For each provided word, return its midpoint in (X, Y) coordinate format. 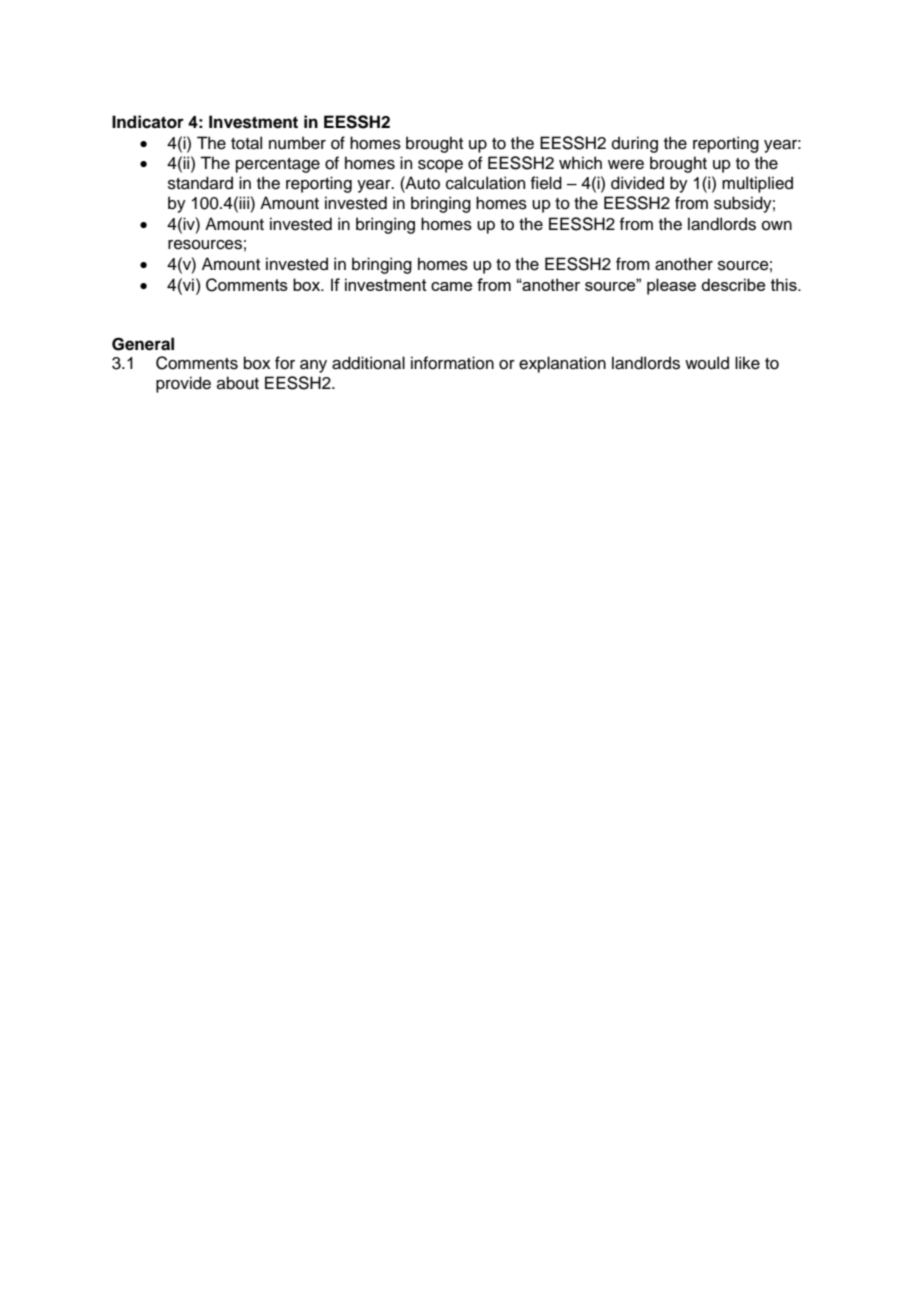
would (707, 363)
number (297, 143)
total (246, 143)
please (671, 286)
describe (733, 284)
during (635, 144)
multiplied (757, 184)
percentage (278, 165)
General (143, 344)
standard (200, 183)
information (452, 363)
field (546, 183)
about (238, 383)
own (777, 226)
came (451, 286)
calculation (485, 183)
